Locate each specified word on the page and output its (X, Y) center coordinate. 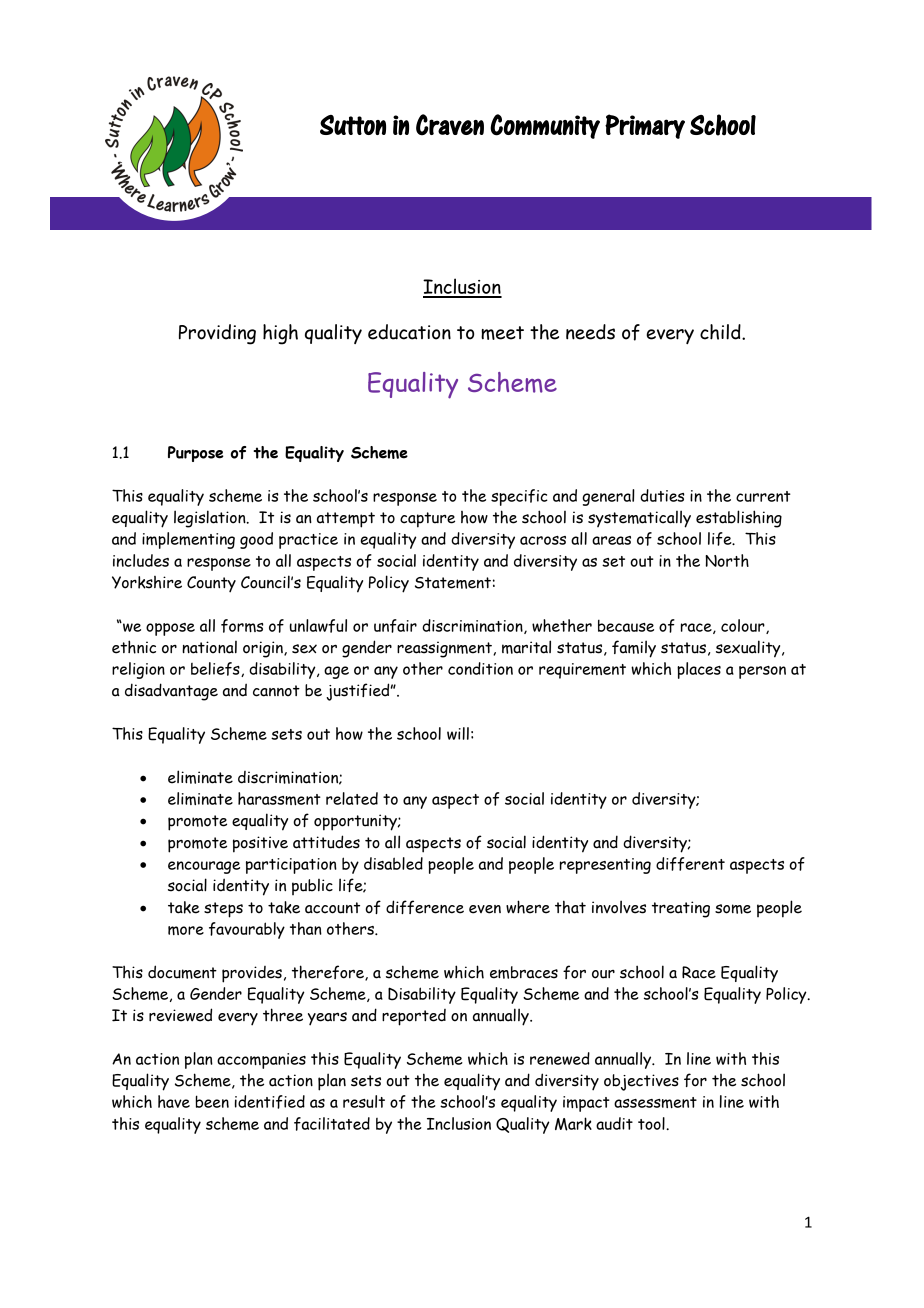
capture (427, 520)
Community (545, 126)
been (212, 1101)
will (458, 733)
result (364, 1101)
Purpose (196, 454)
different (690, 864)
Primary (645, 126)
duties (662, 495)
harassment (279, 798)
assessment (655, 1102)
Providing (217, 334)
